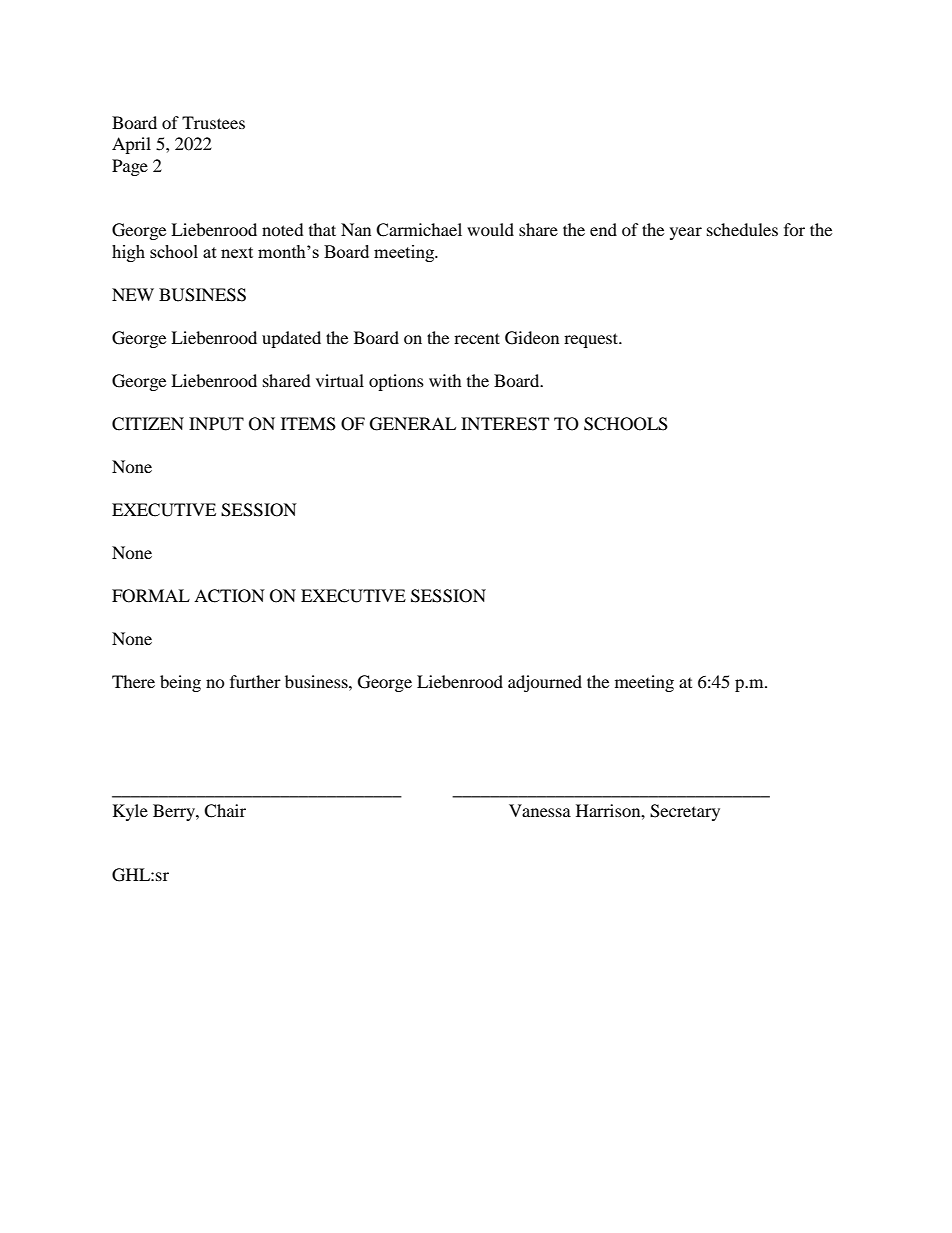 The image size is (952, 1233). I want to click on request, so click(592, 340).
